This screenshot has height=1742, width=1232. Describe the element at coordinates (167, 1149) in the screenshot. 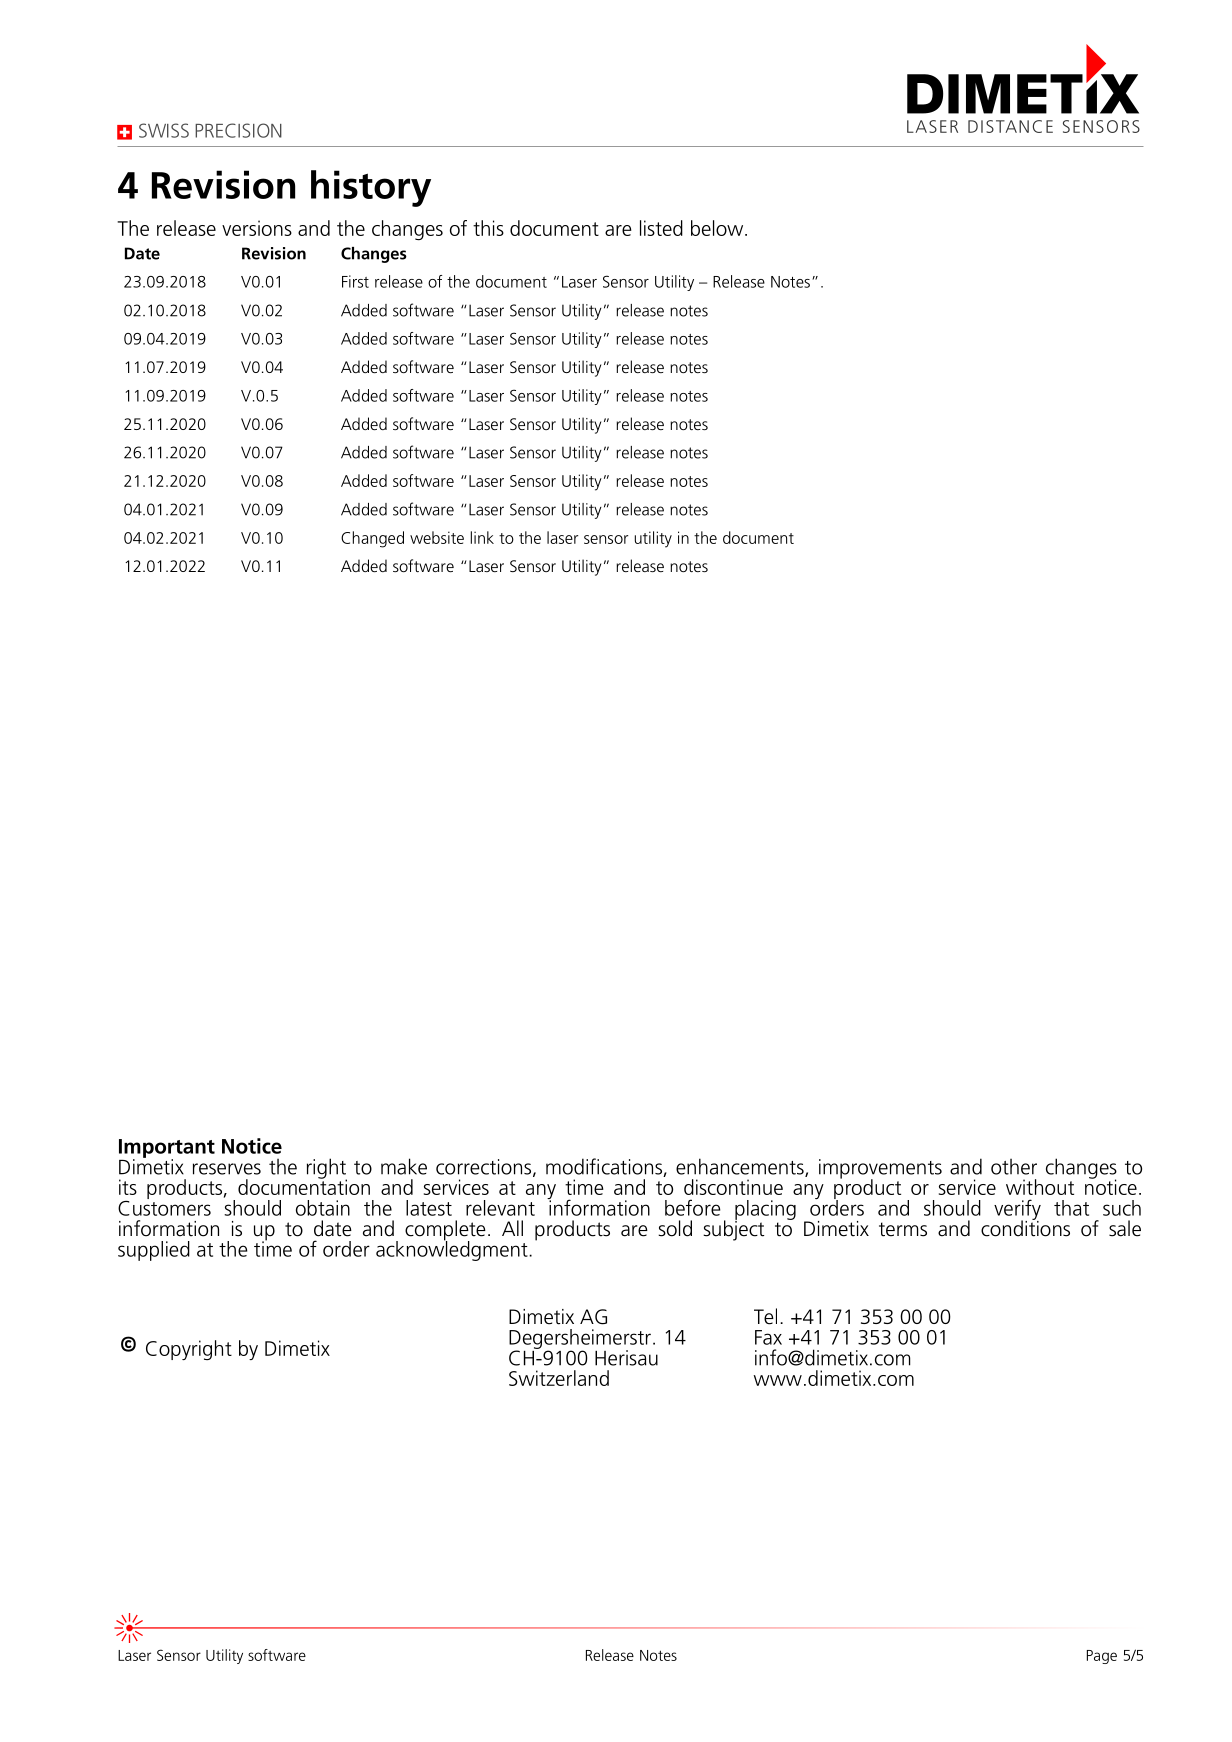

I see `Important` at that location.
